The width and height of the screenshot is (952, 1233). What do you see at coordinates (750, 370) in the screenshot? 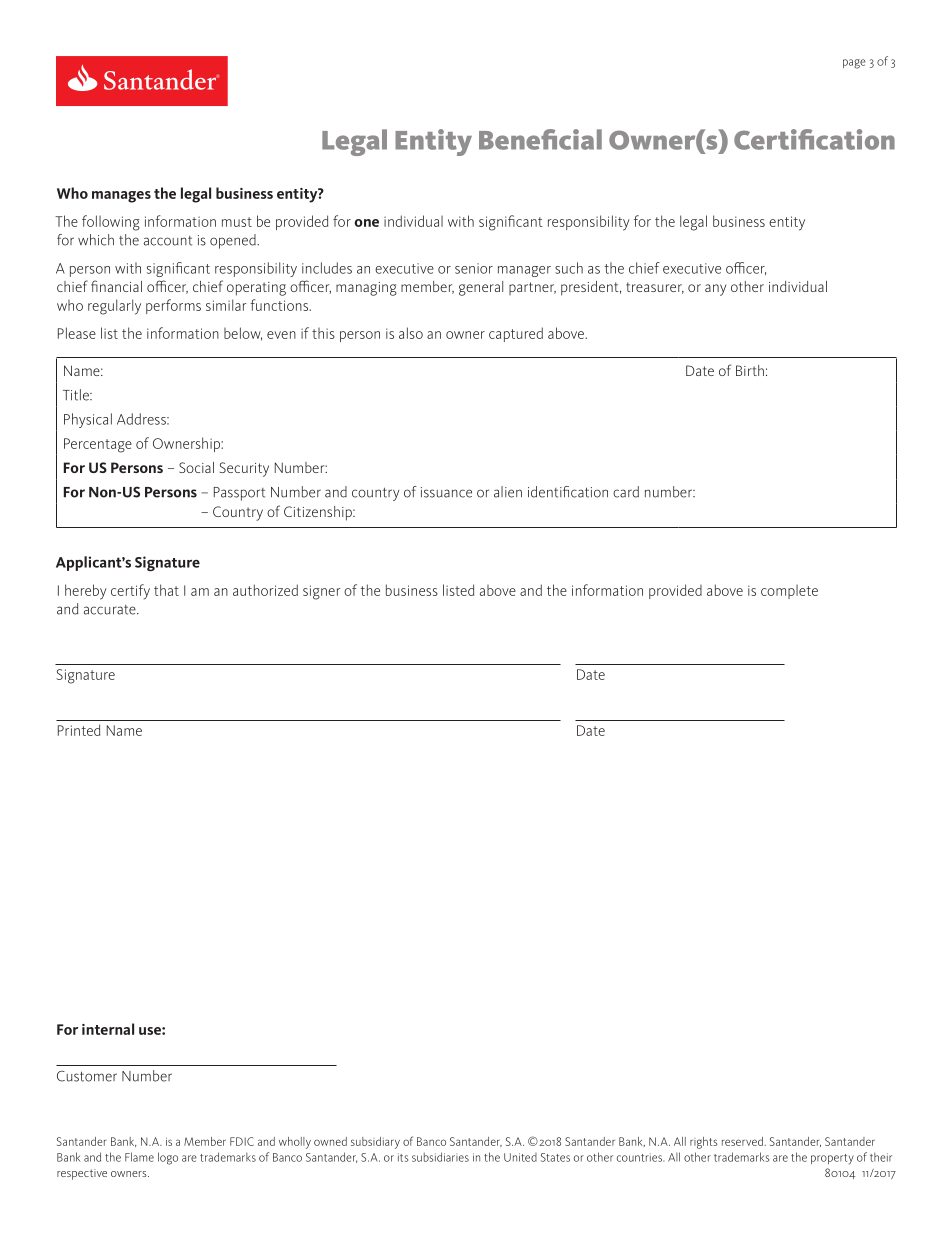
I see `Birth` at bounding box center [750, 370].
